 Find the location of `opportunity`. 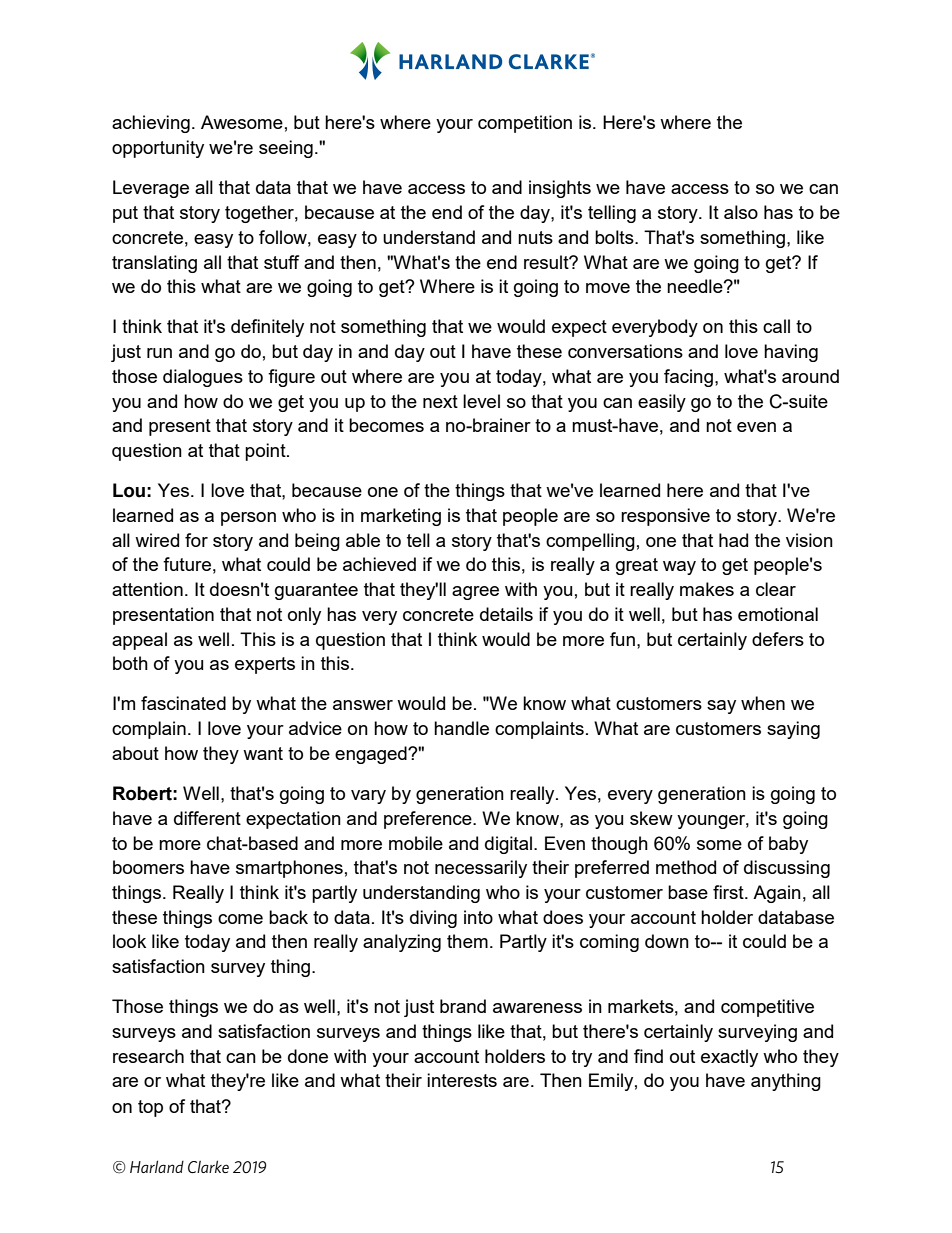

opportunity is located at coordinates (158, 149).
